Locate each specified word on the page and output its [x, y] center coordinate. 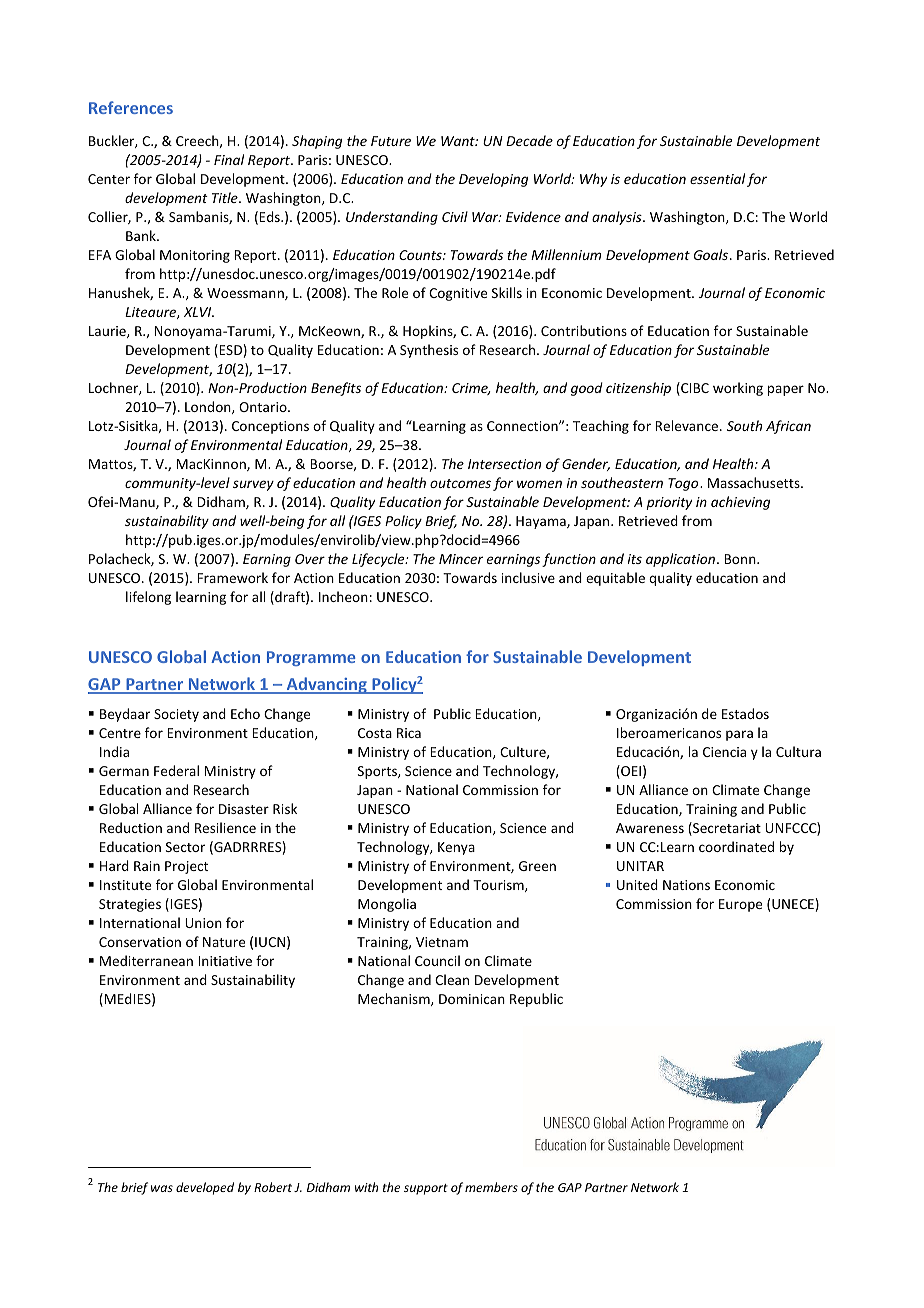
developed [205, 1188]
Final [229, 159]
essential [717, 178]
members [491, 1187]
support [426, 1189]
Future [391, 141]
